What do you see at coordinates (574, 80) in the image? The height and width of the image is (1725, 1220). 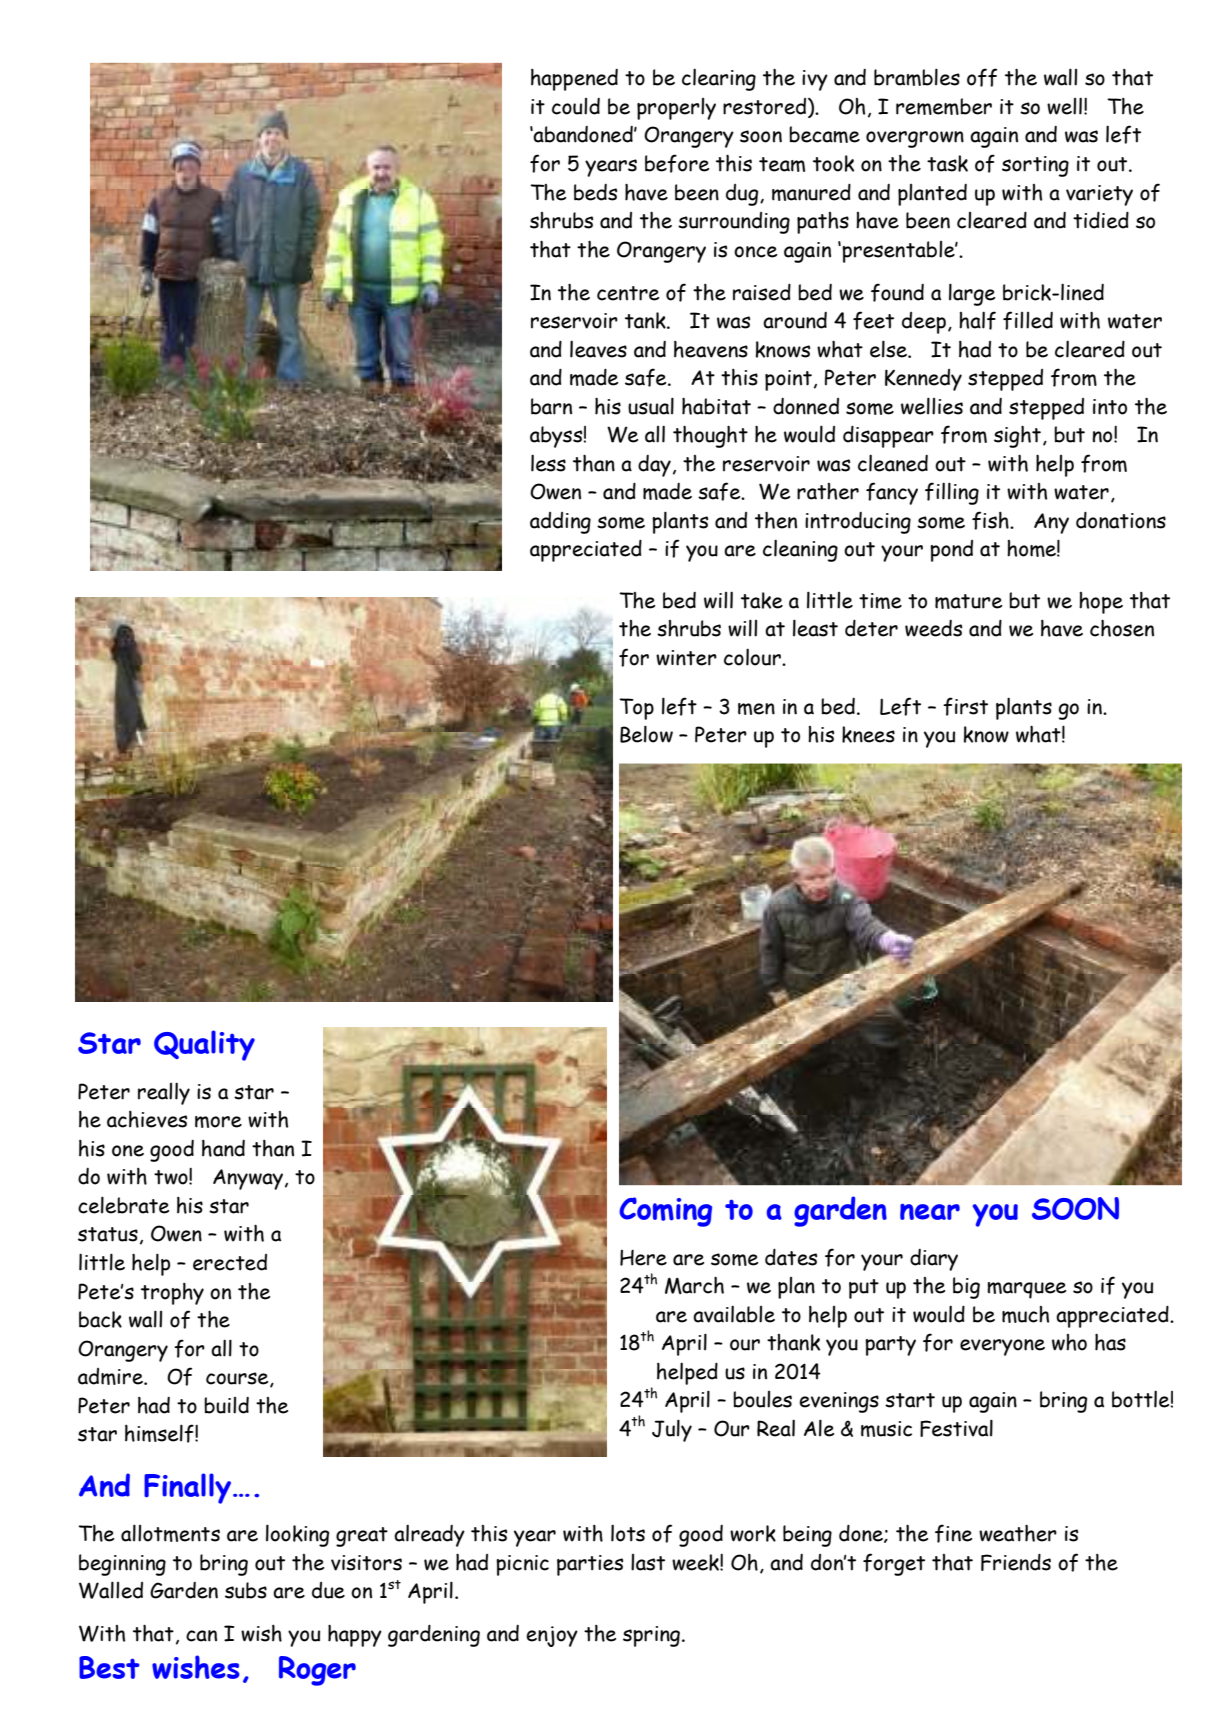 I see `happened` at bounding box center [574, 80].
